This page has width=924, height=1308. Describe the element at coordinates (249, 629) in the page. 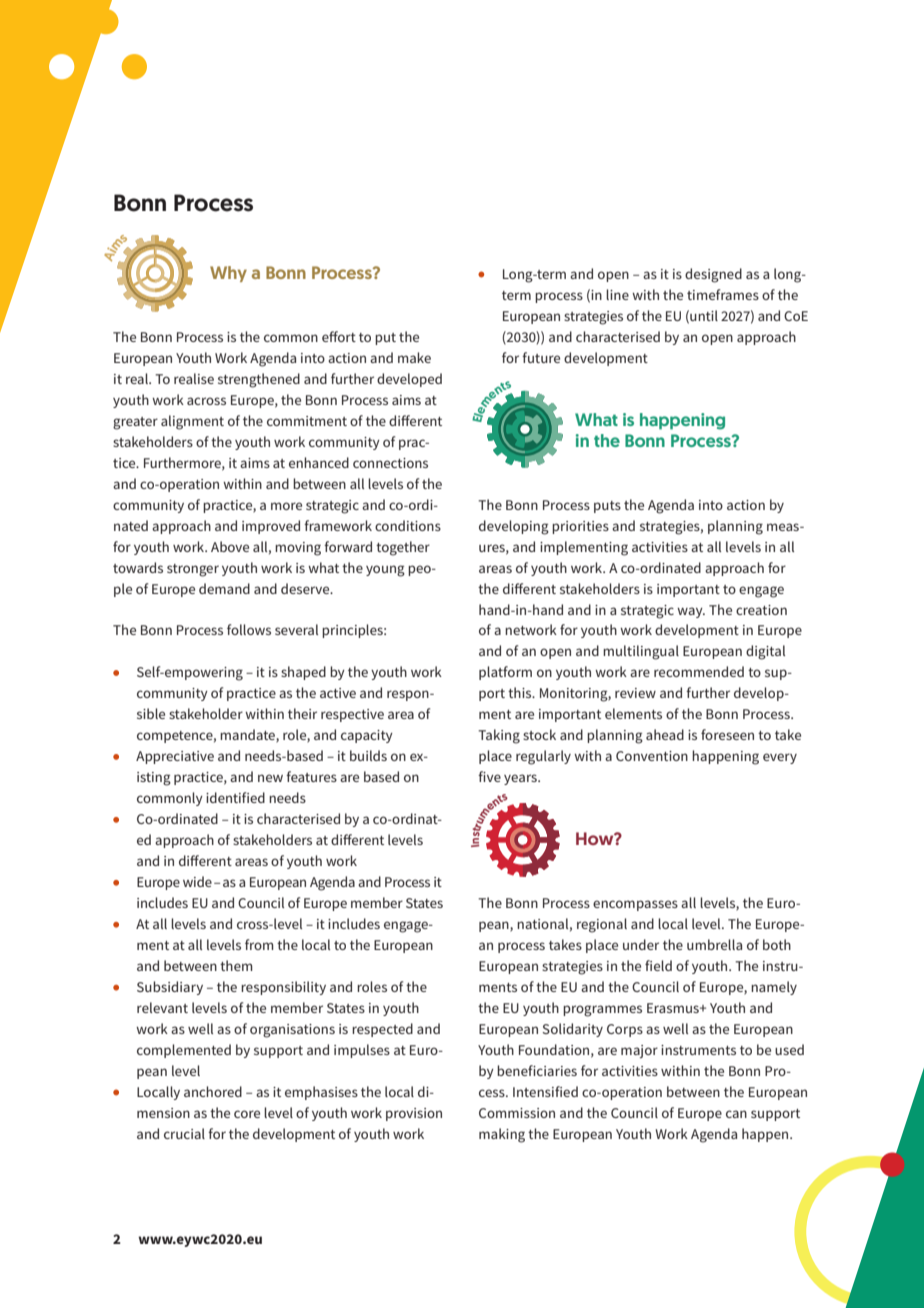

I see `follows` at that location.
